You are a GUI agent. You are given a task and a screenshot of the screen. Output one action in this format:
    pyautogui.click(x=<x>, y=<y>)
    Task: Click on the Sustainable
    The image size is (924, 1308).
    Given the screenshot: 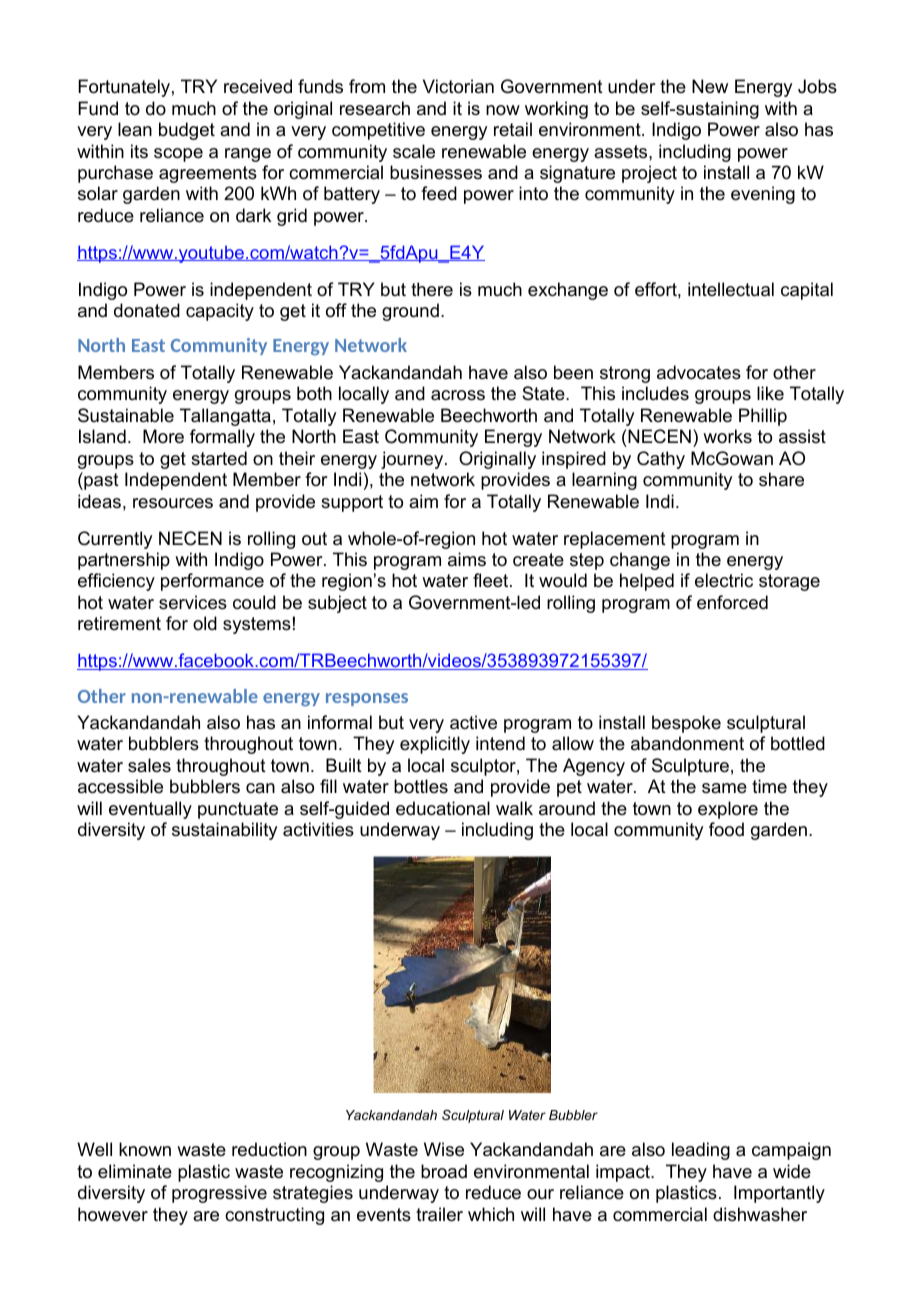 What is the action you would take?
    pyautogui.click(x=126, y=415)
